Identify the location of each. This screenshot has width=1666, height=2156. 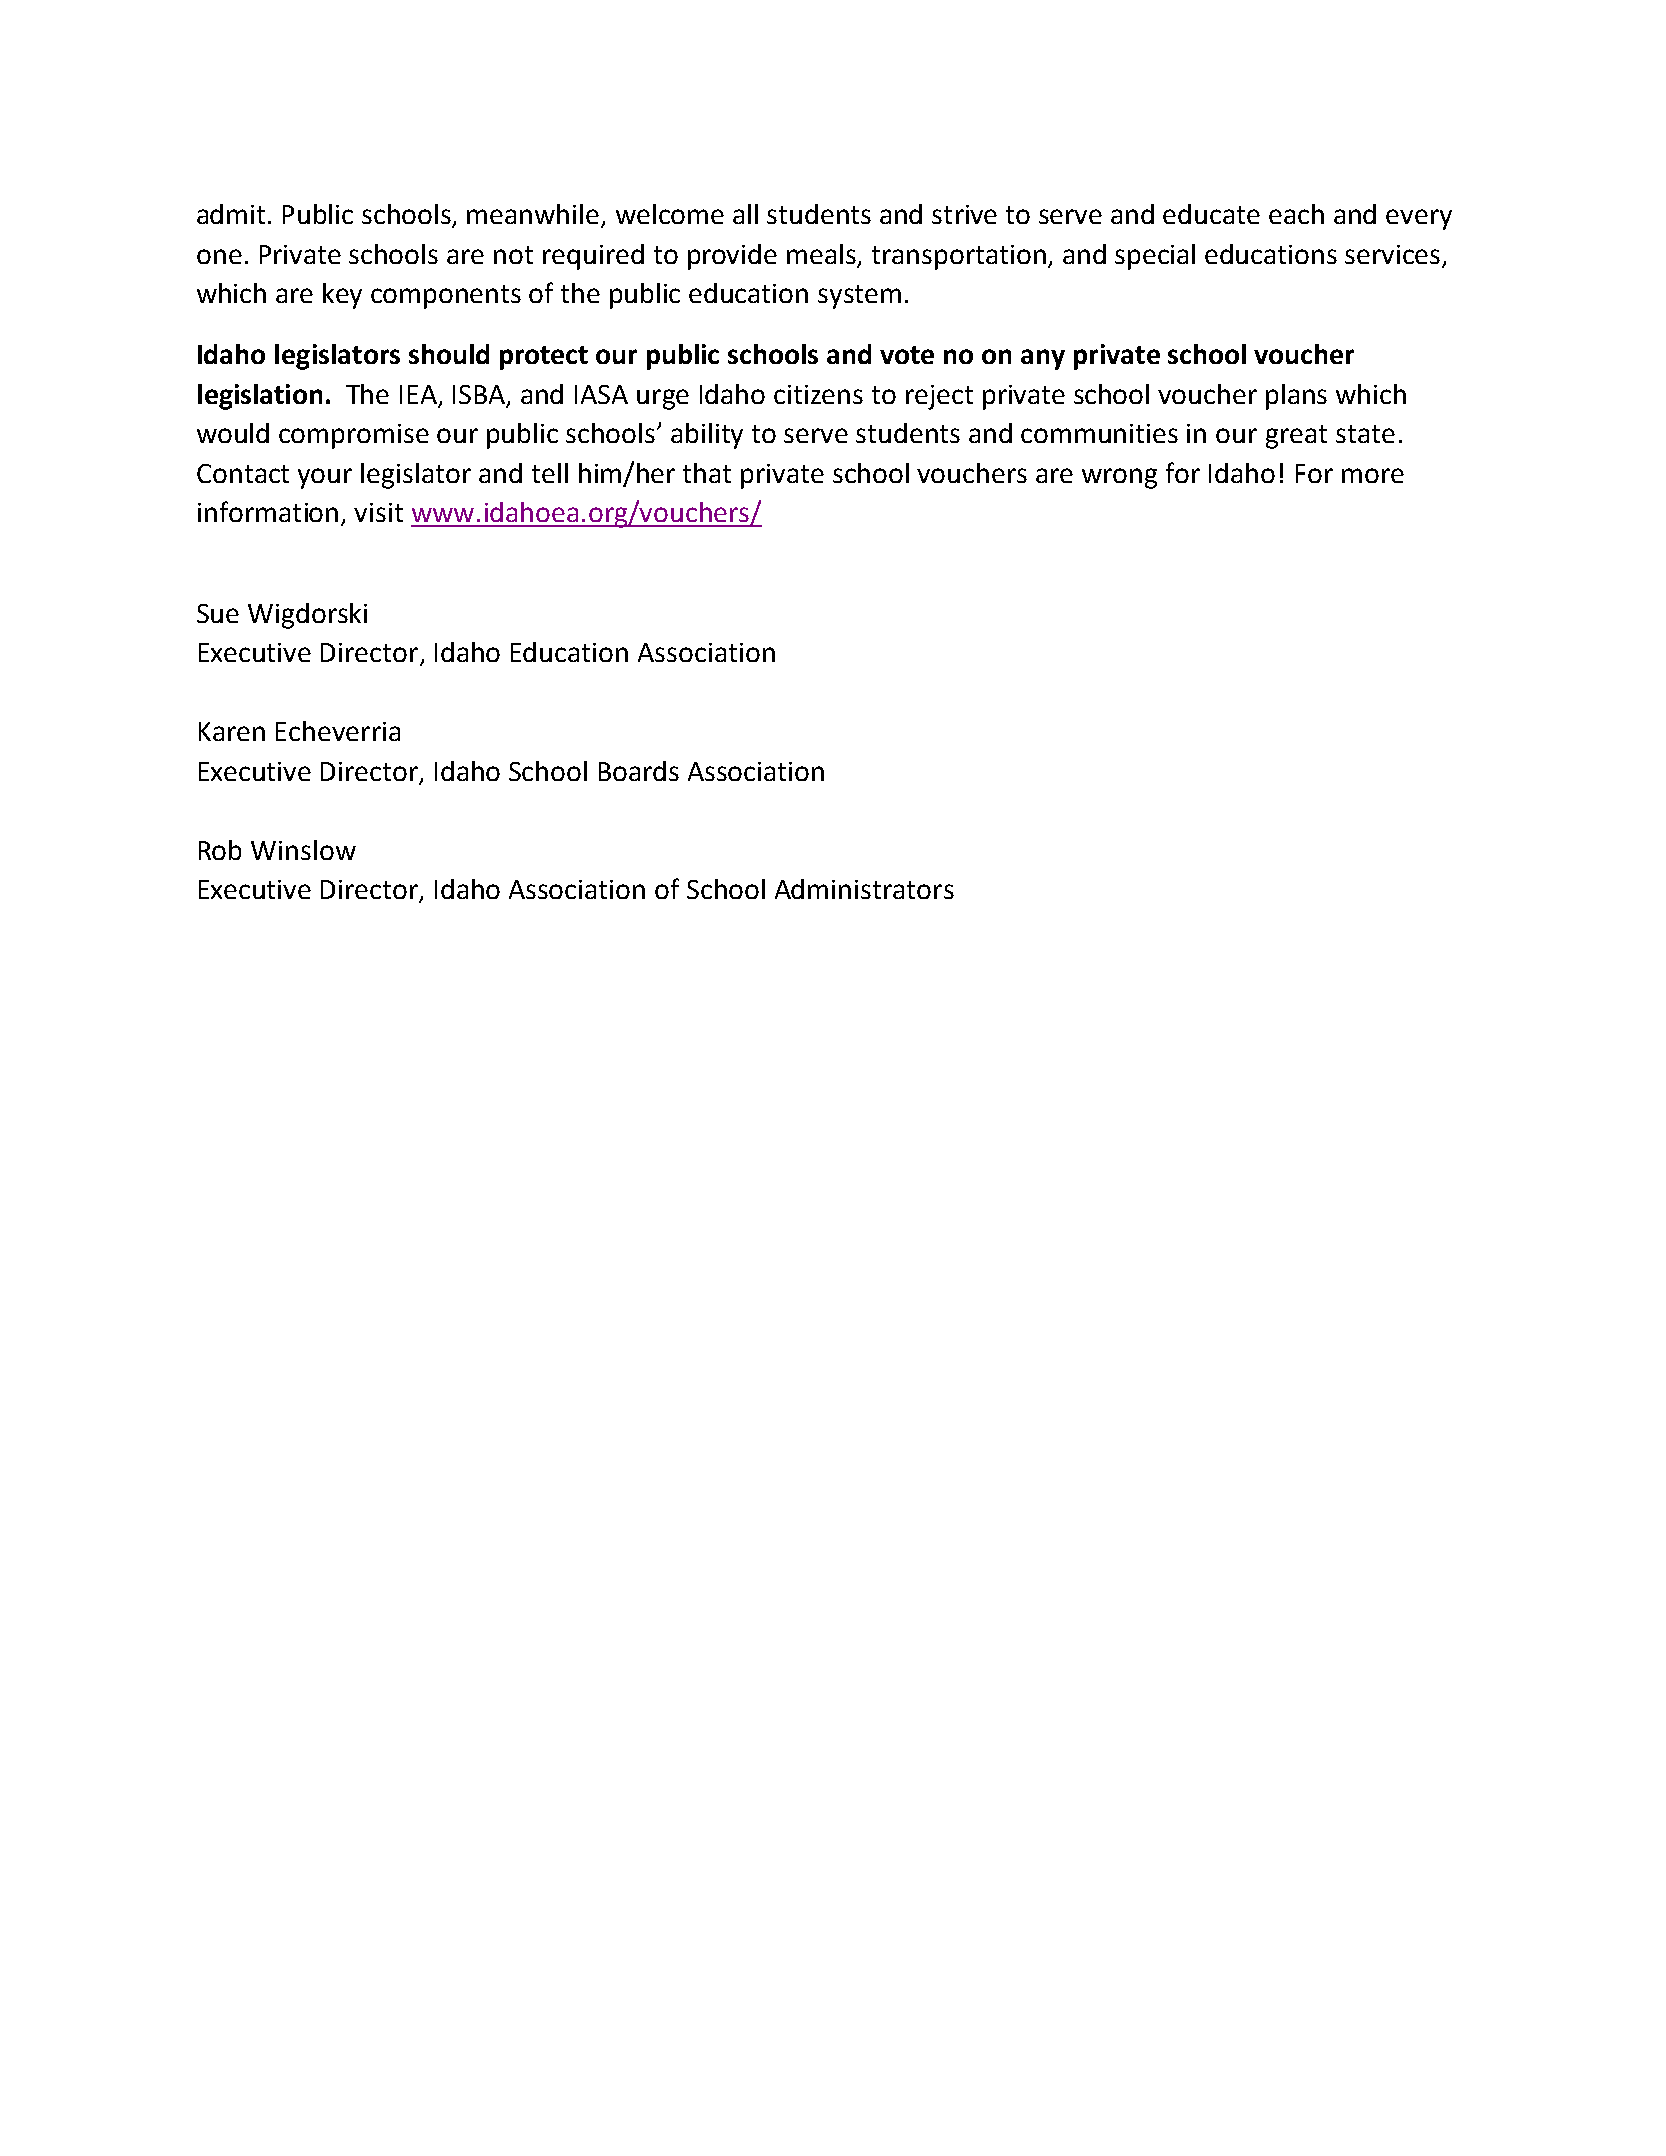
(1296, 214).
